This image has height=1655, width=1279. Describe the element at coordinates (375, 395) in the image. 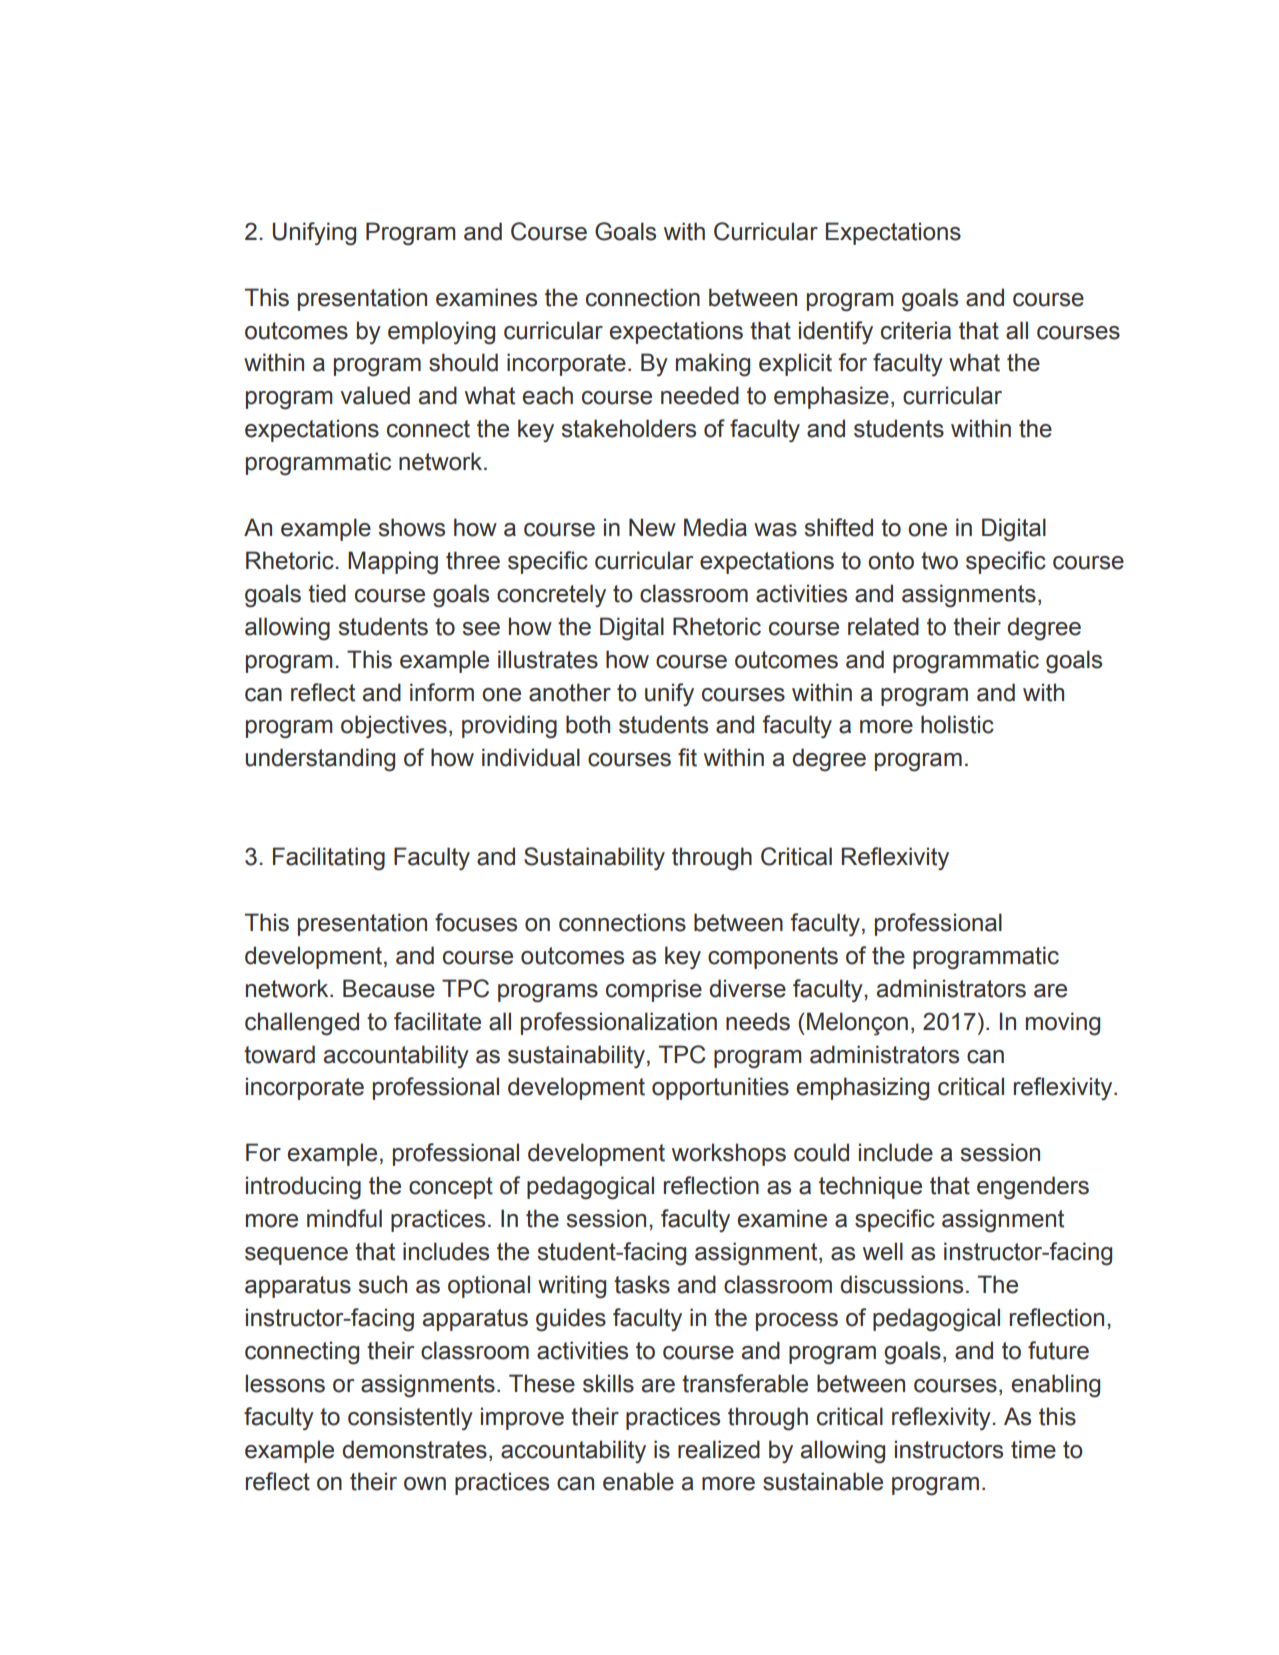

I see `valued` at that location.
